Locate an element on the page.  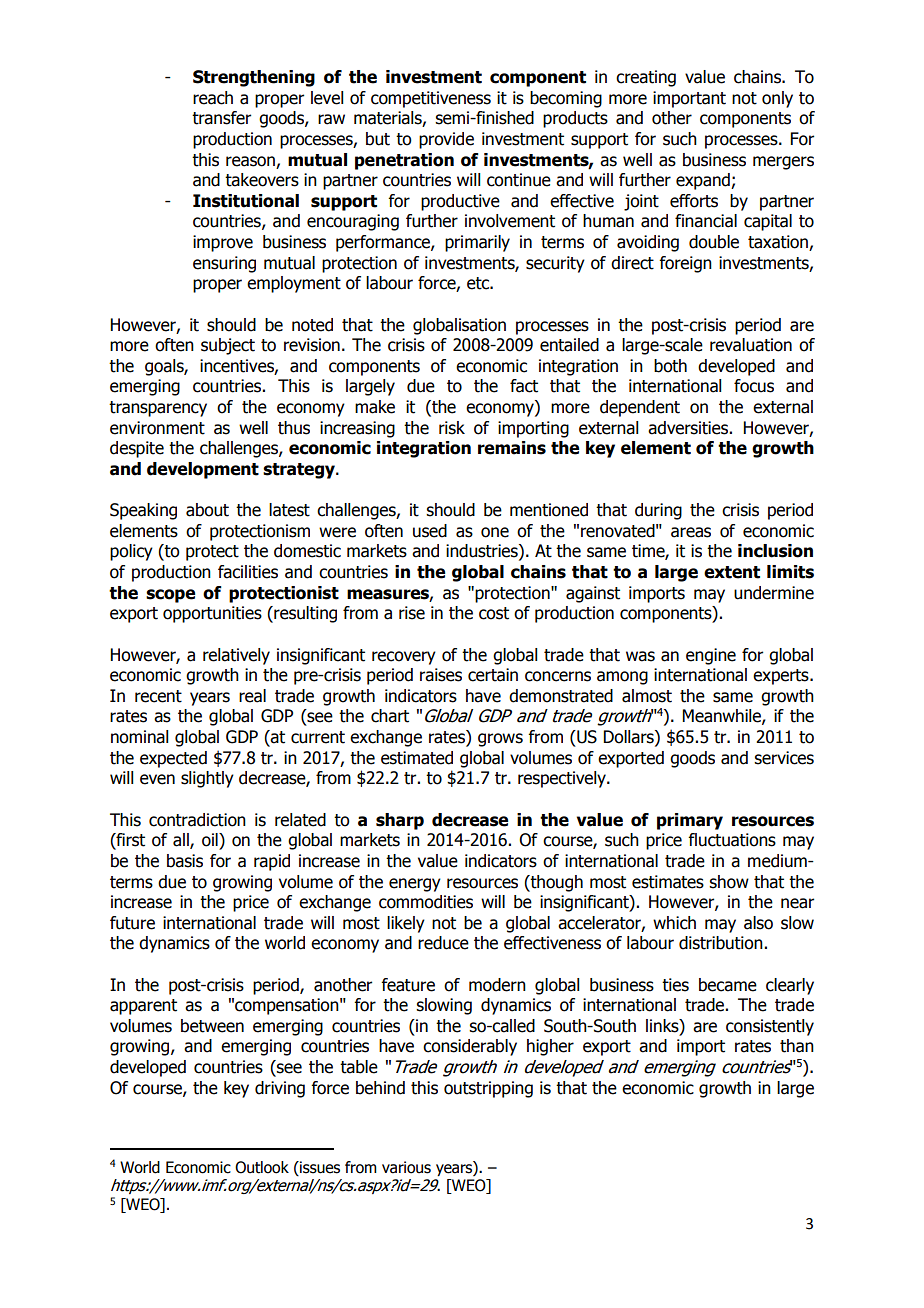
cost is located at coordinates (494, 613).
